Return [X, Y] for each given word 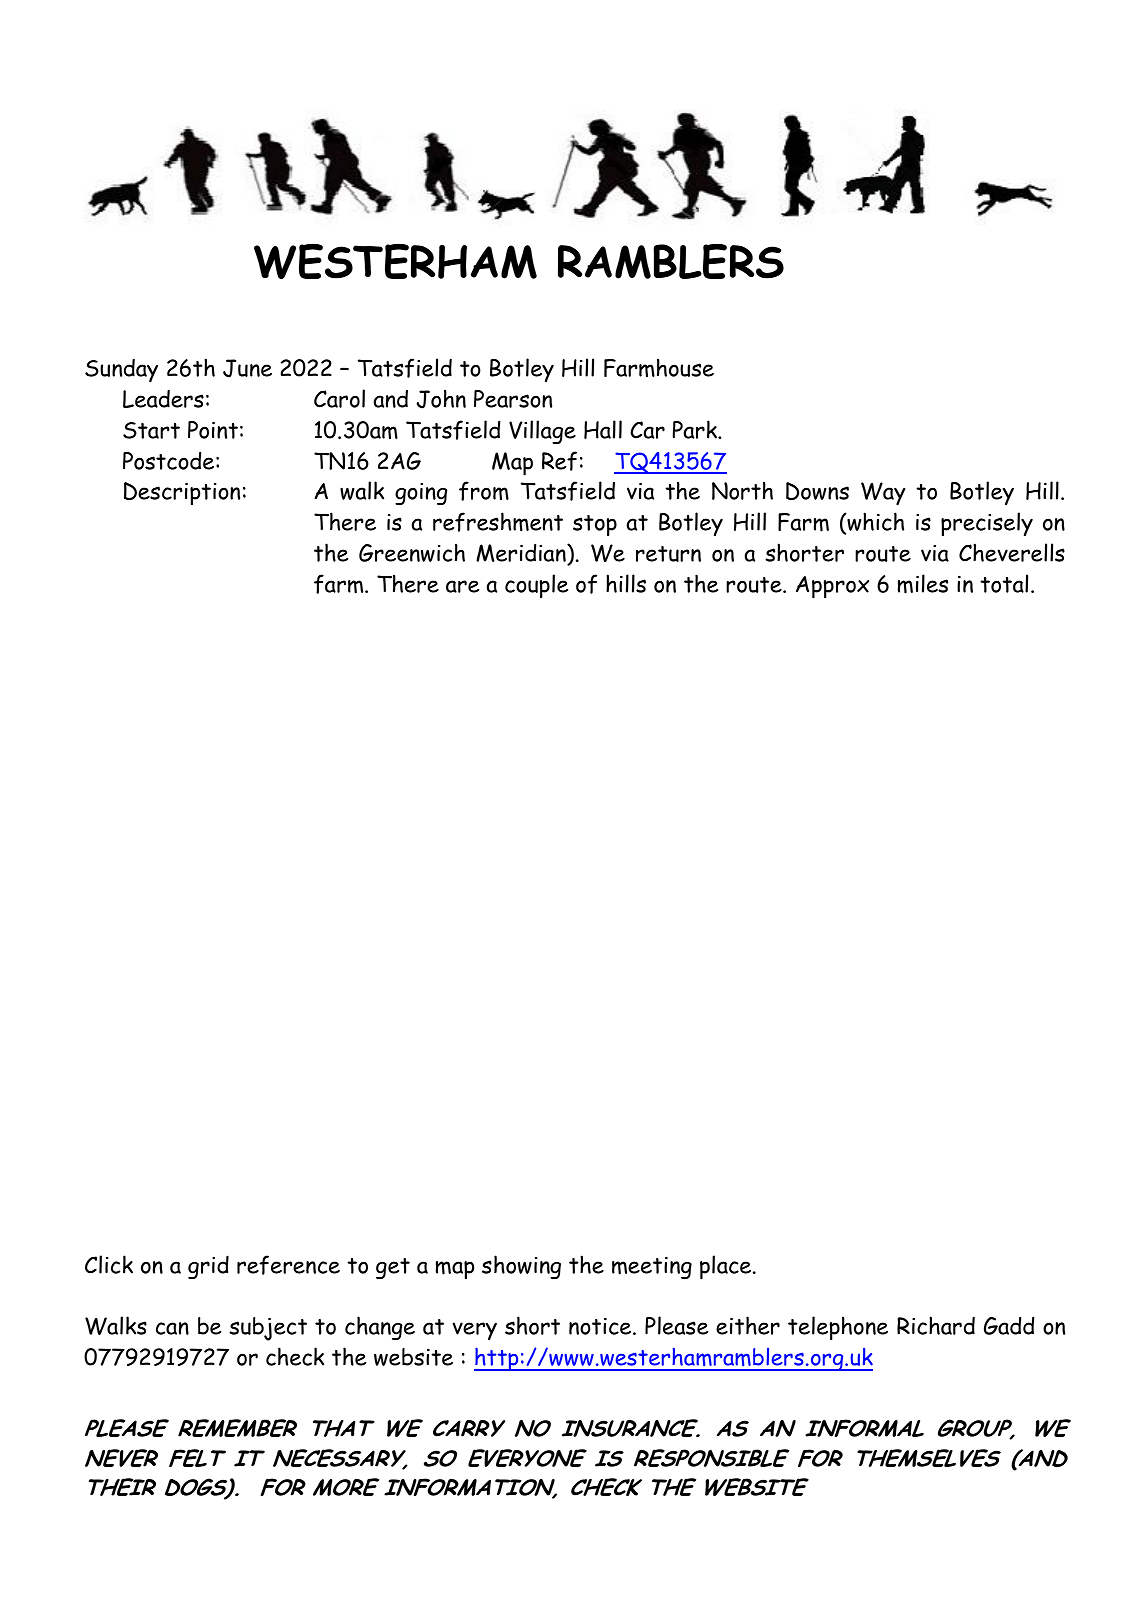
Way [883, 494]
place [727, 1267]
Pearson [513, 399]
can [172, 1328]
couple [536, 586]
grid [208, 1267]
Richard [936, 1325]
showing [521, 1267]
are [462, 586]
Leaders [163, 398]
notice [601, 1326]
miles [923, 584]
